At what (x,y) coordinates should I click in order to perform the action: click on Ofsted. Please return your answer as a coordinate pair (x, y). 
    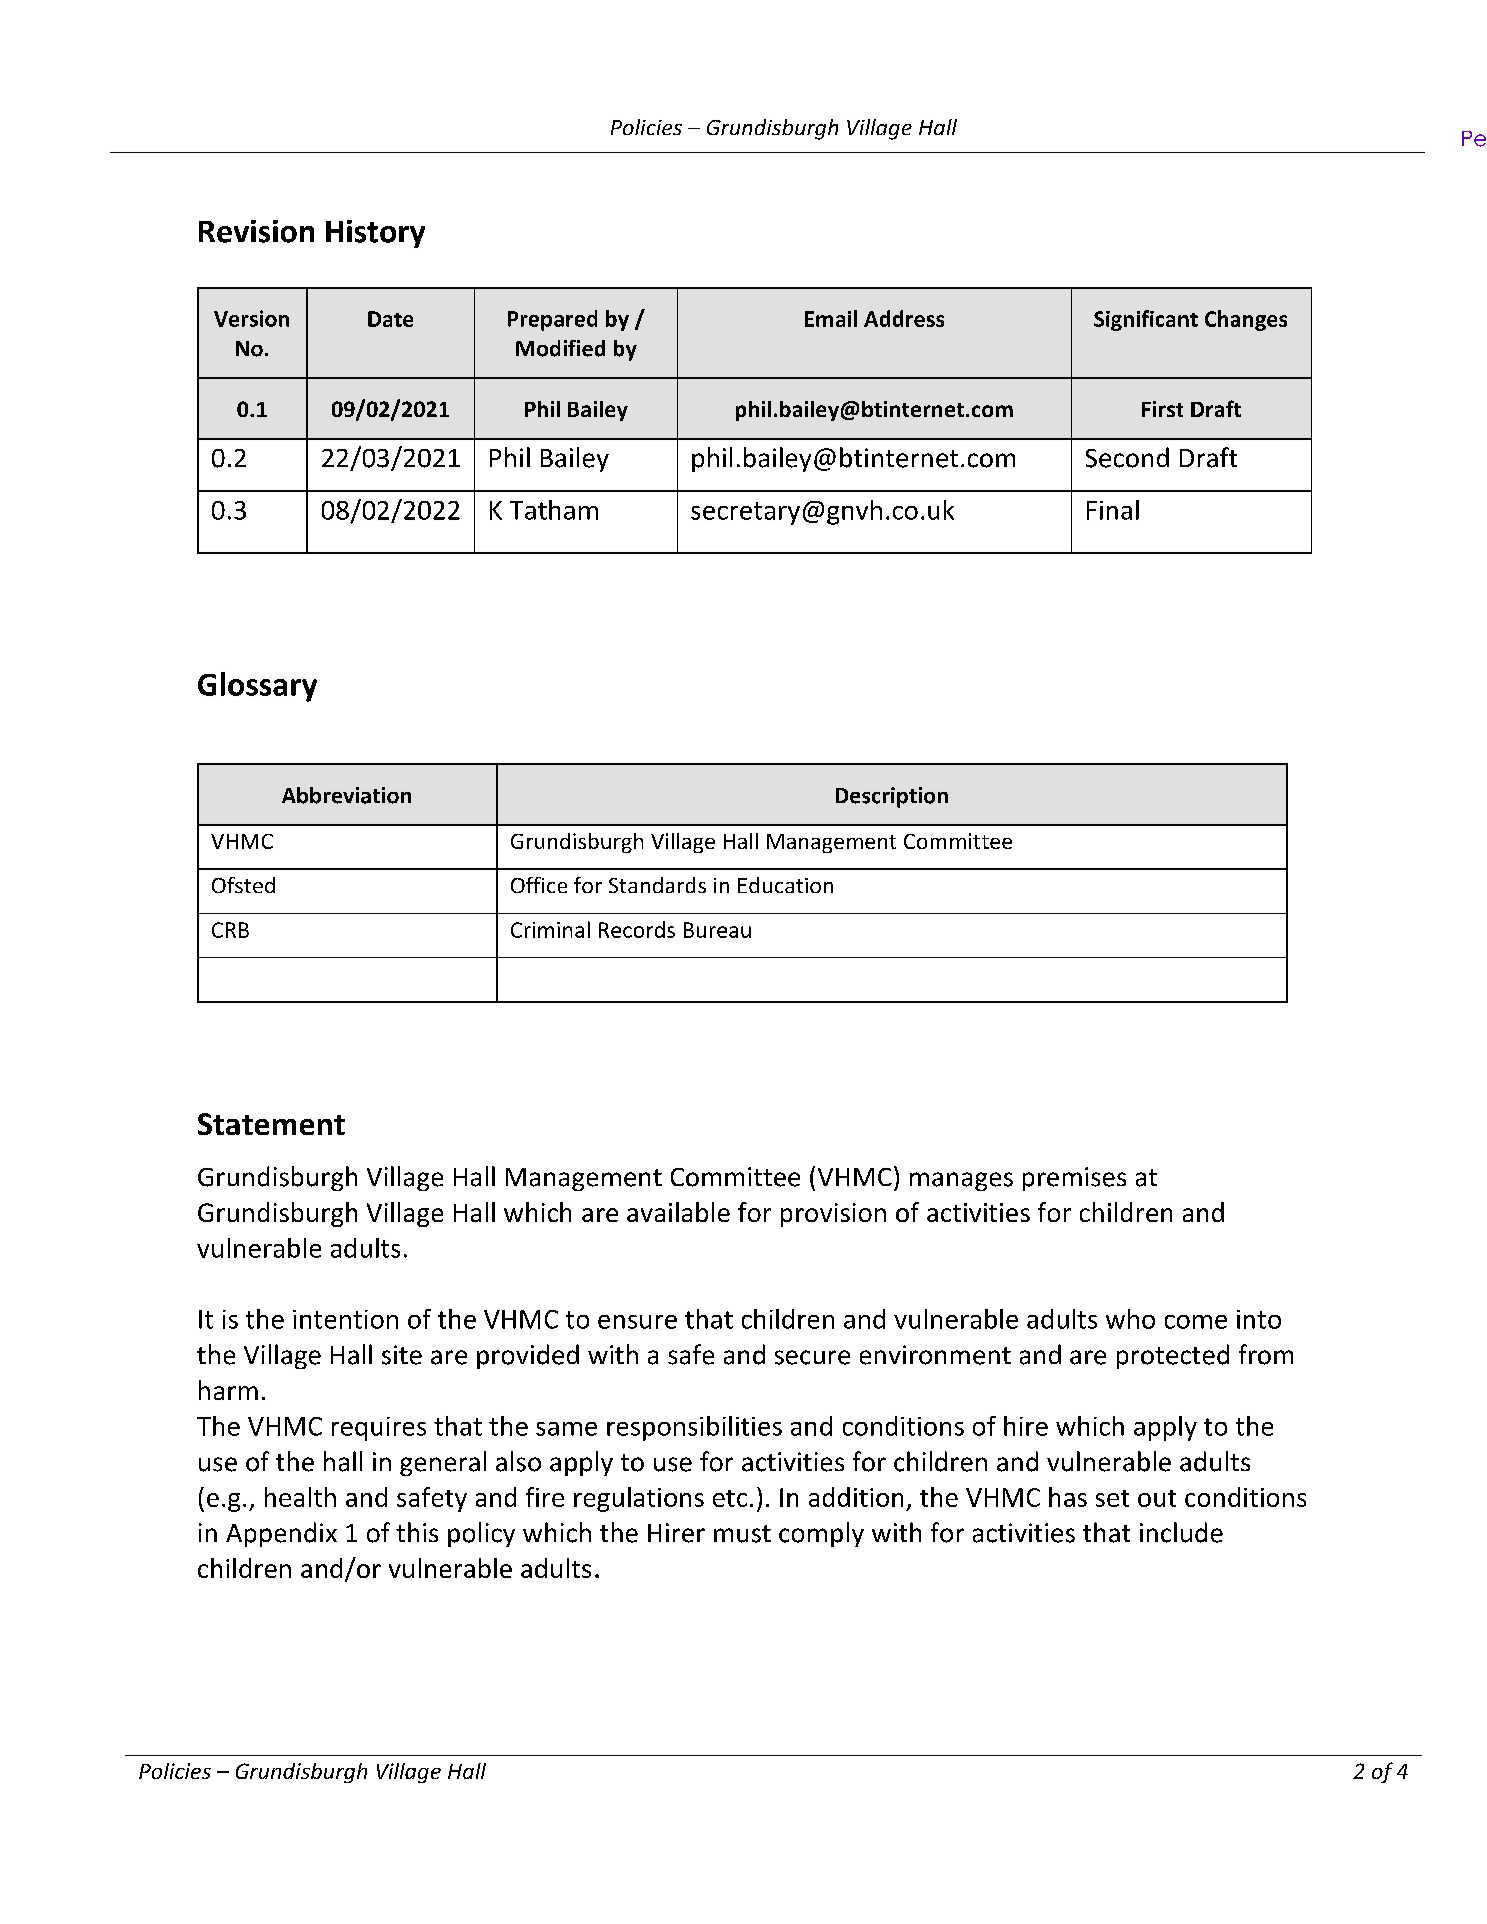
    Looking at the image, I should click on (243, 885).
